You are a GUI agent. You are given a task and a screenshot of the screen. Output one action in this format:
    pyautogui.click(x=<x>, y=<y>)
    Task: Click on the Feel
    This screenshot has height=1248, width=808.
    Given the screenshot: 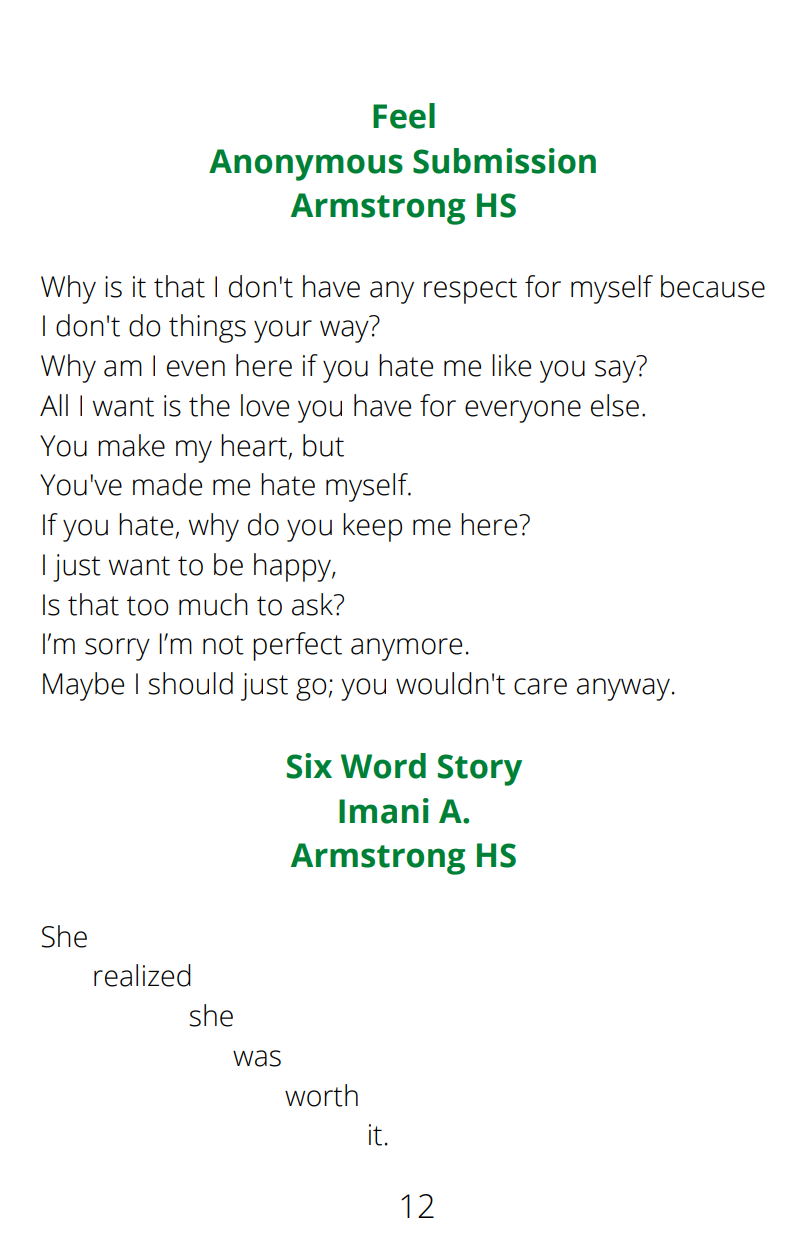 What is the action you would take?
    pyautogui.click(x=404, y=116)
